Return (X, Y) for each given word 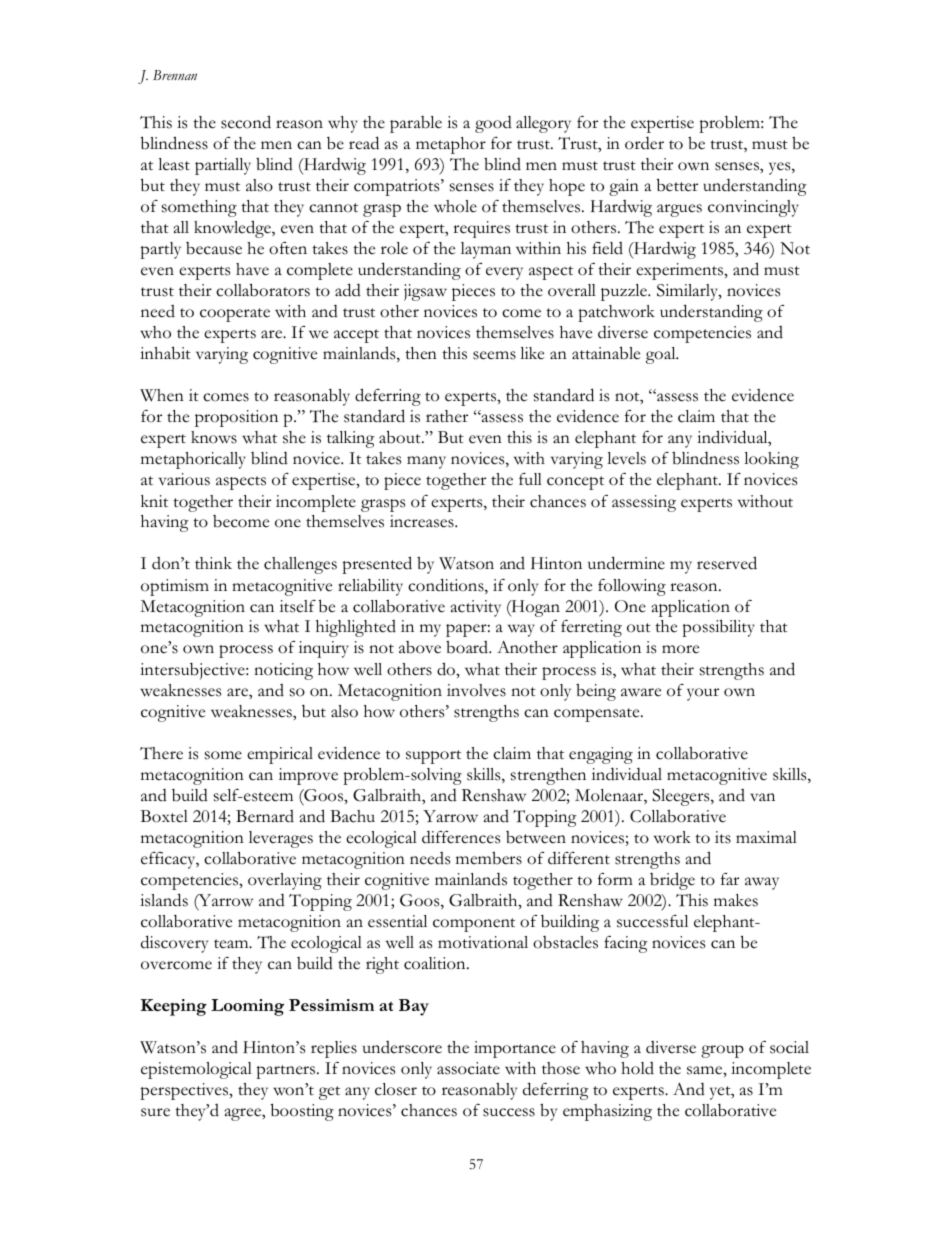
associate (468, 1068)
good (493, 124)
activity (476, 608)
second (246, 122)
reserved (727, 563)
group (722, 1051)
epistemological (196, 1070)
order (644, 143)
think (213, 563)
